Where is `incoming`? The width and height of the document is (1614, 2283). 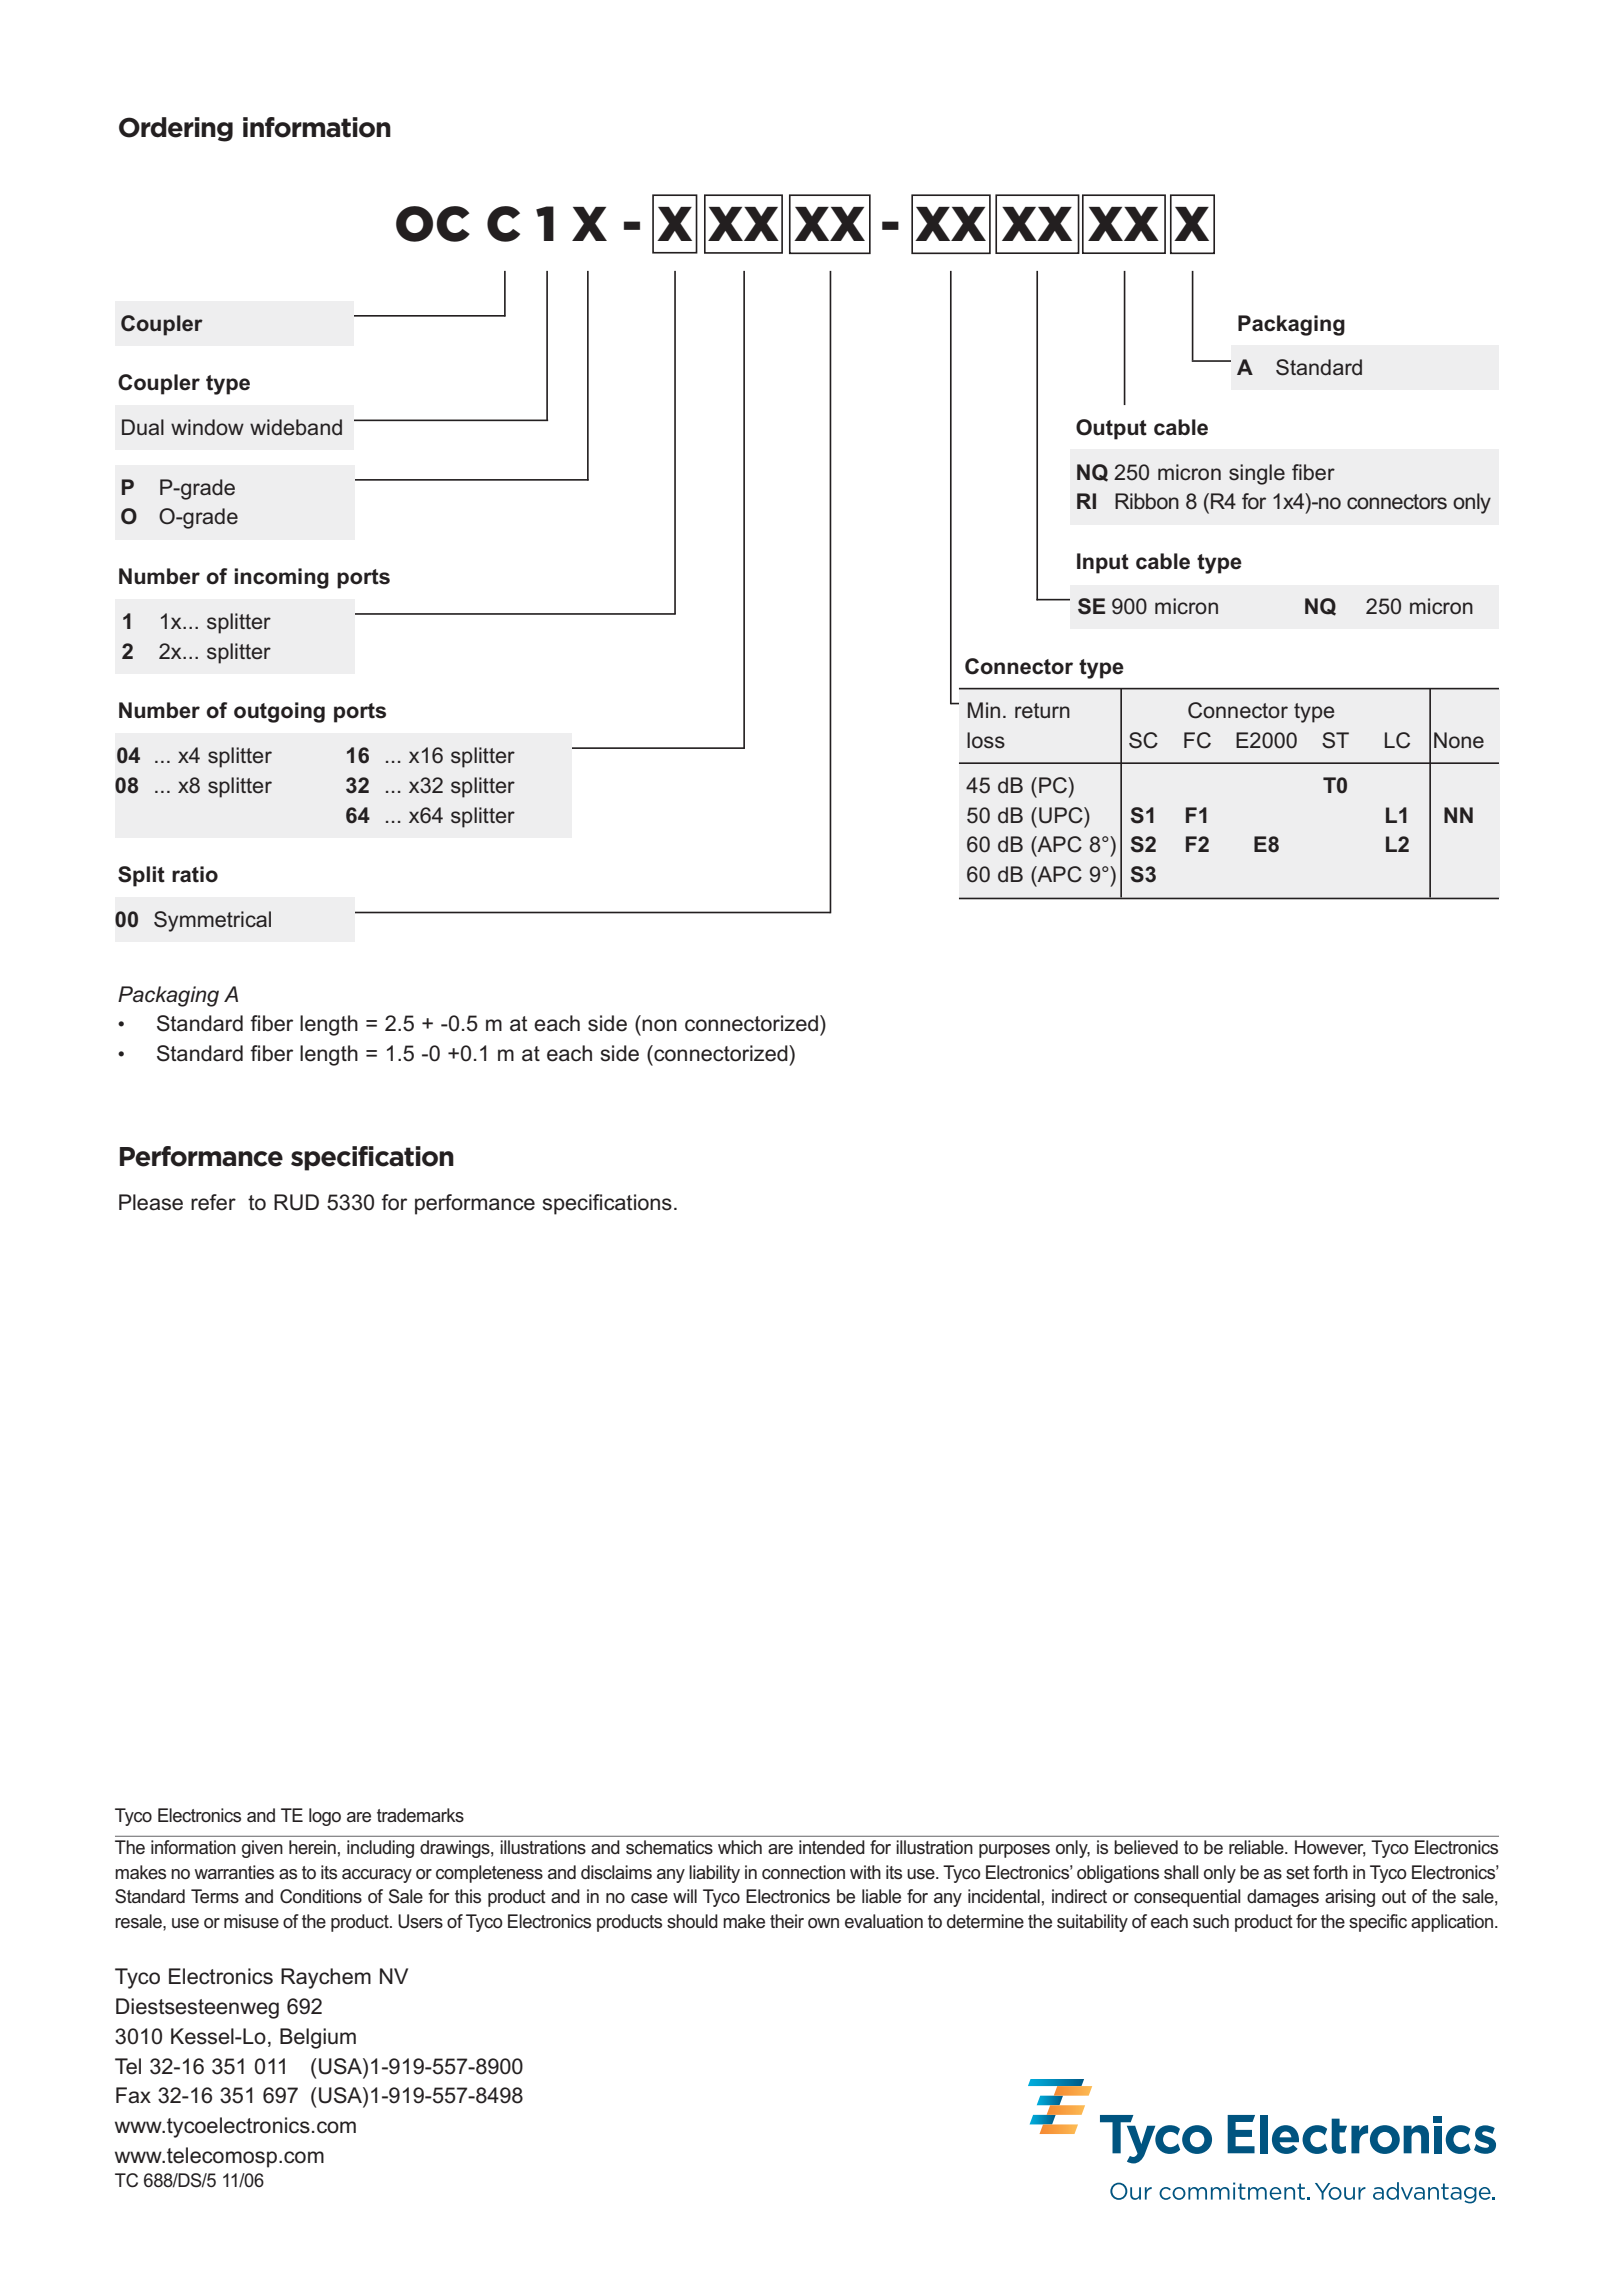 incoming is located at coordinates (281, 578).
